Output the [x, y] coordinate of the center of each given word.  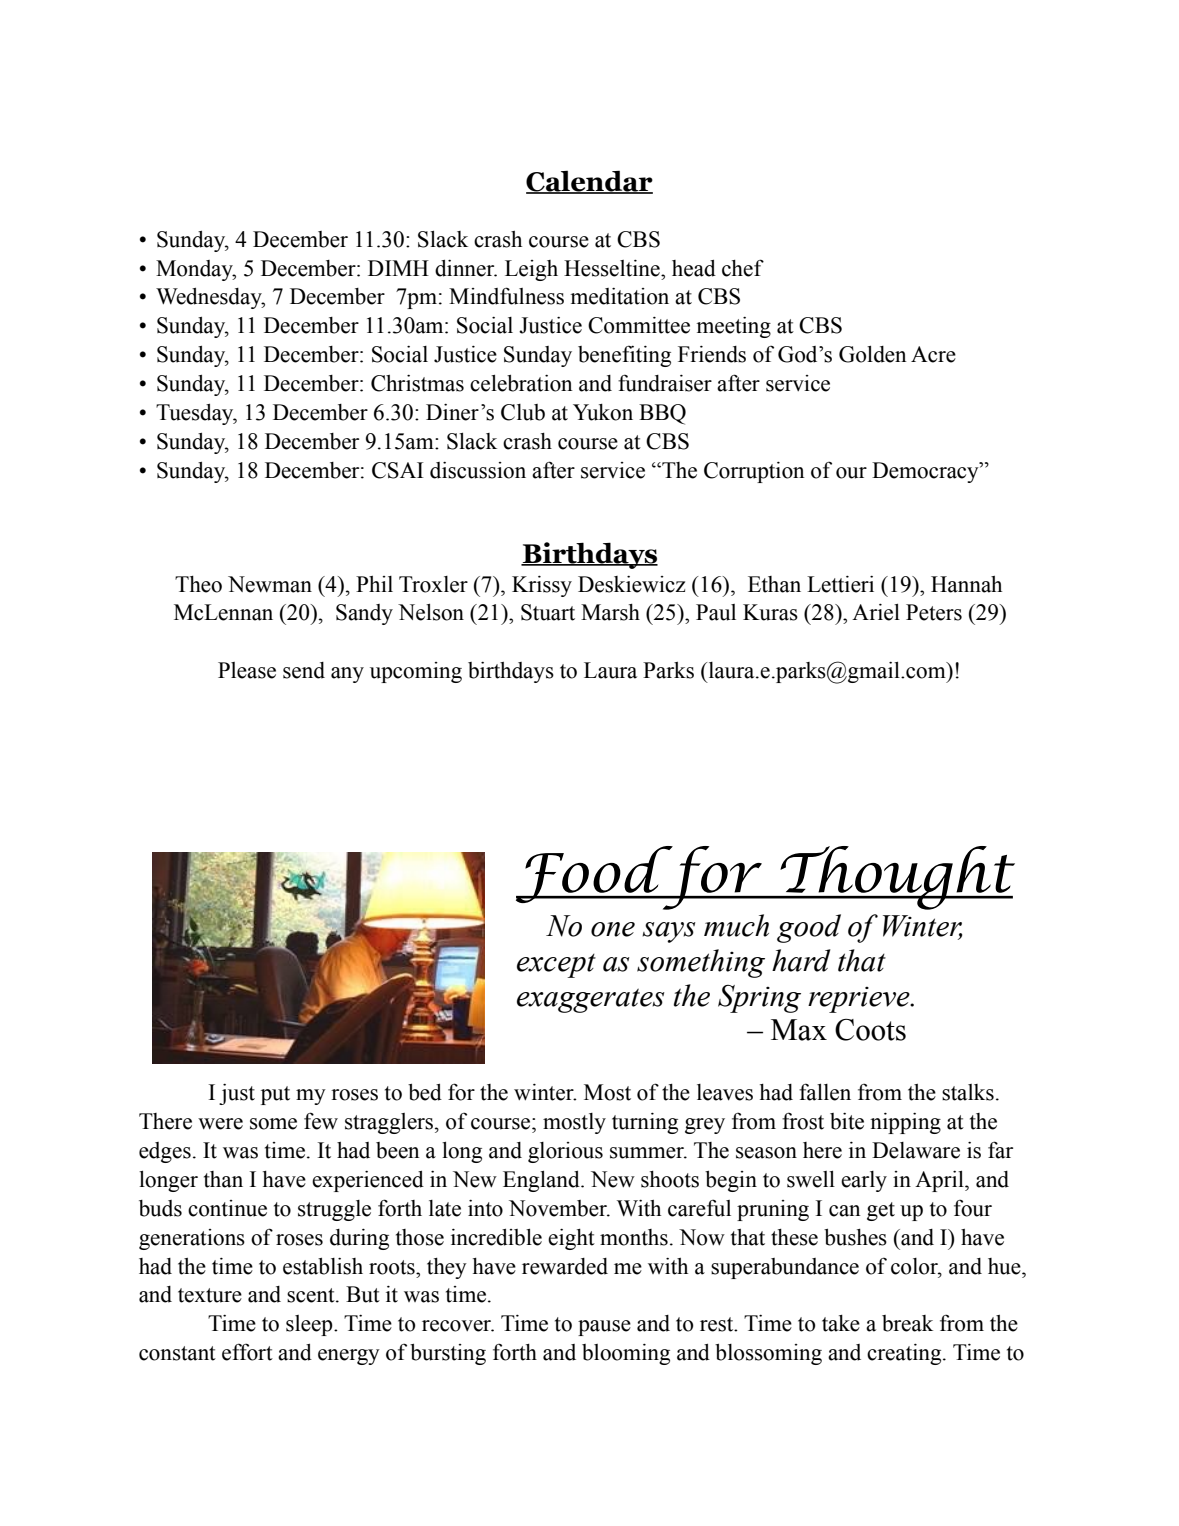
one [613, 929]
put [275, 1095]
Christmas [417, 383]
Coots [870, 1030]
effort [247, 1352]
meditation [619, 296]
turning [645, 1123]
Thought [896, 878]
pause [604, 1328]
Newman [270, 584]
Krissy [542, 586]
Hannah [966, 584]
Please [247, 670]
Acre [933, 354]
